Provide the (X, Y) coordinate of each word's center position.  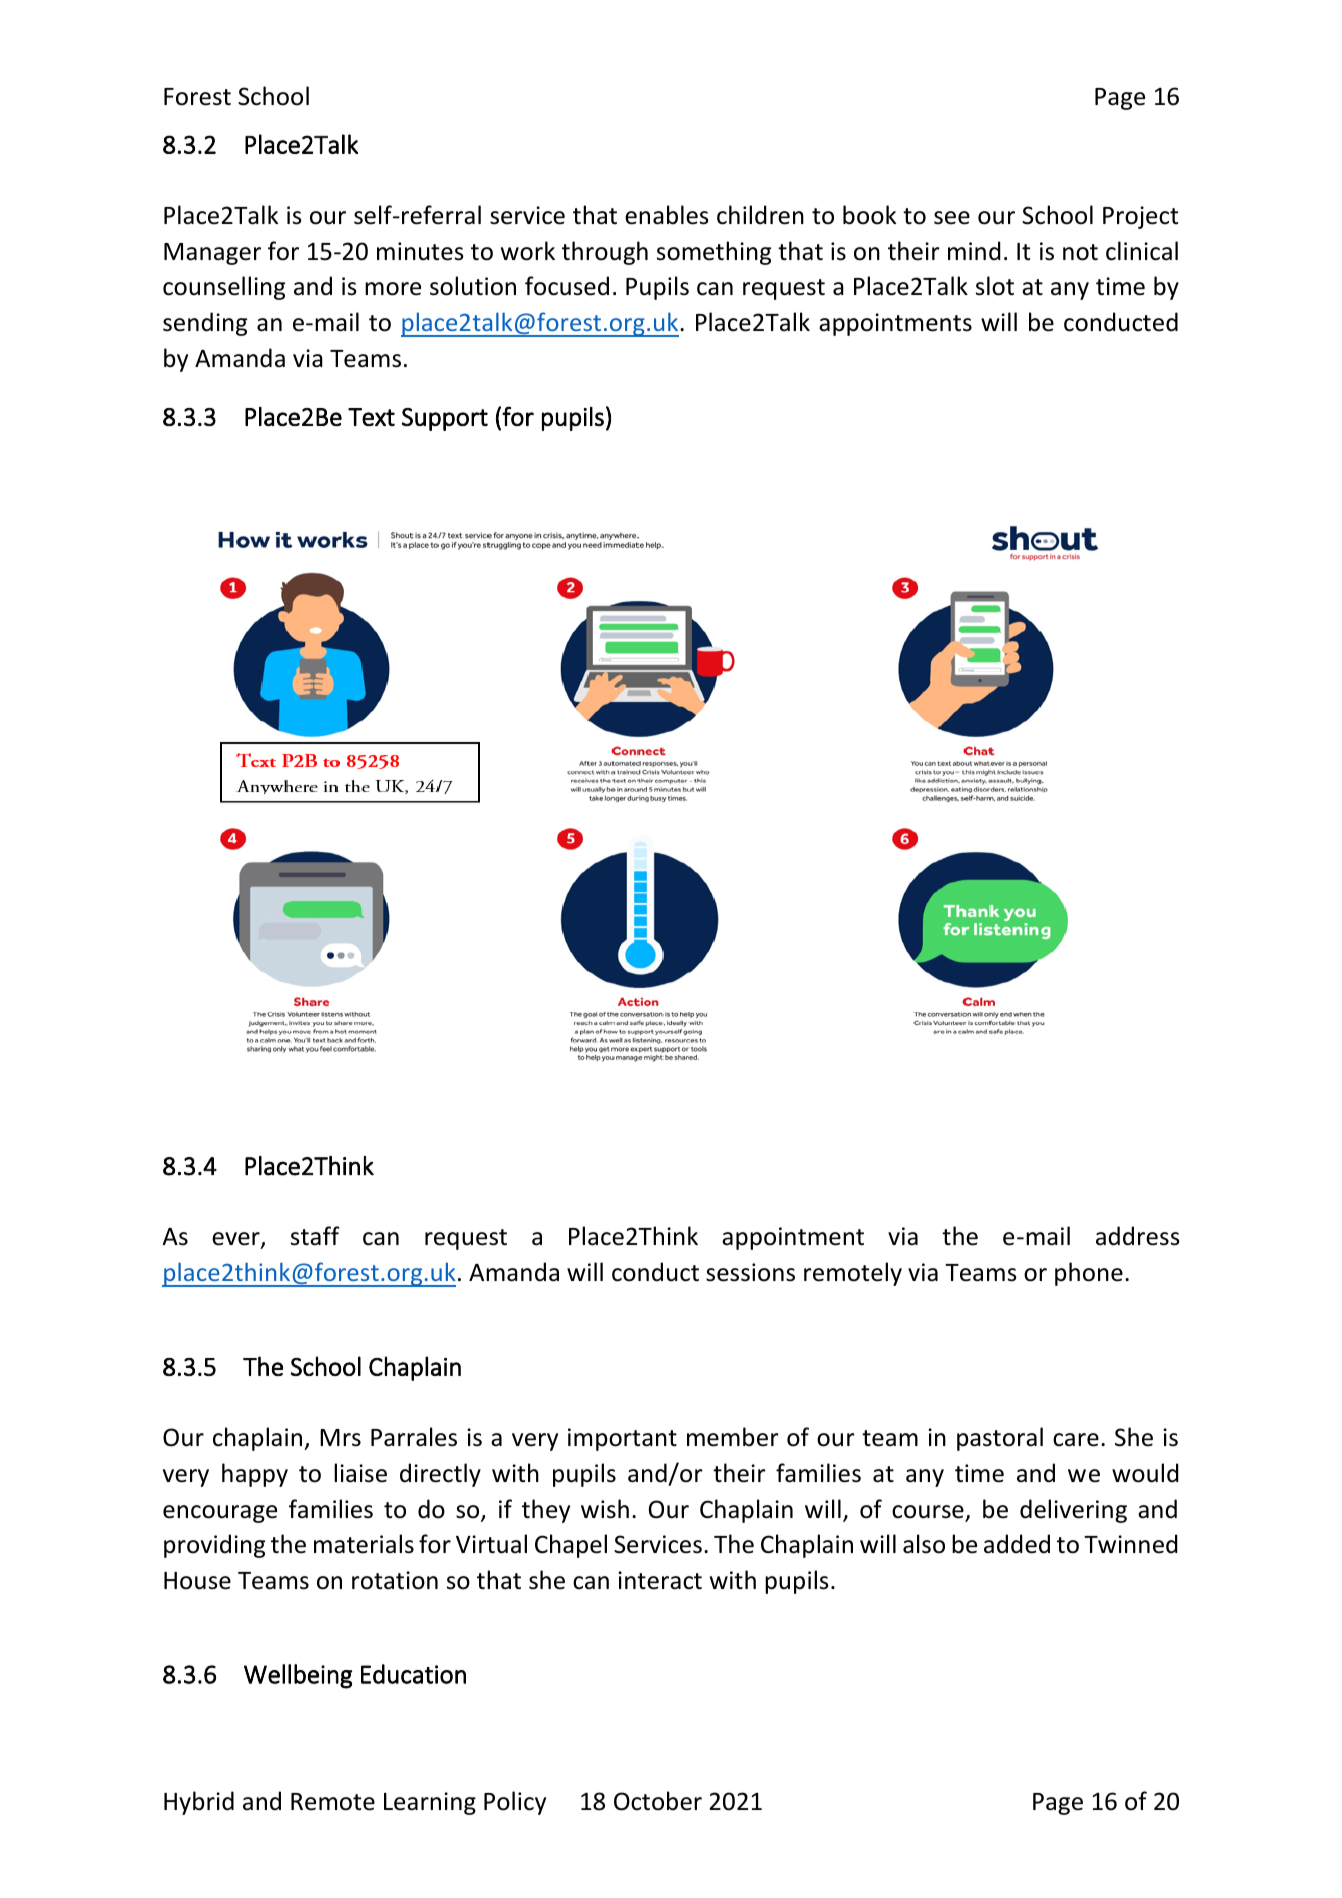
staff (315, 1236)
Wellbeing (298, 1676)
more (393, 289)
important (622, 1439)
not (1080, 252)
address (1138, 1236)
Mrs (340, 1438)
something (714, 253)
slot (995, 286)
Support (445, 419)
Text (371, 417)
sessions (750, 1272)
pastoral (1000, 1439)
